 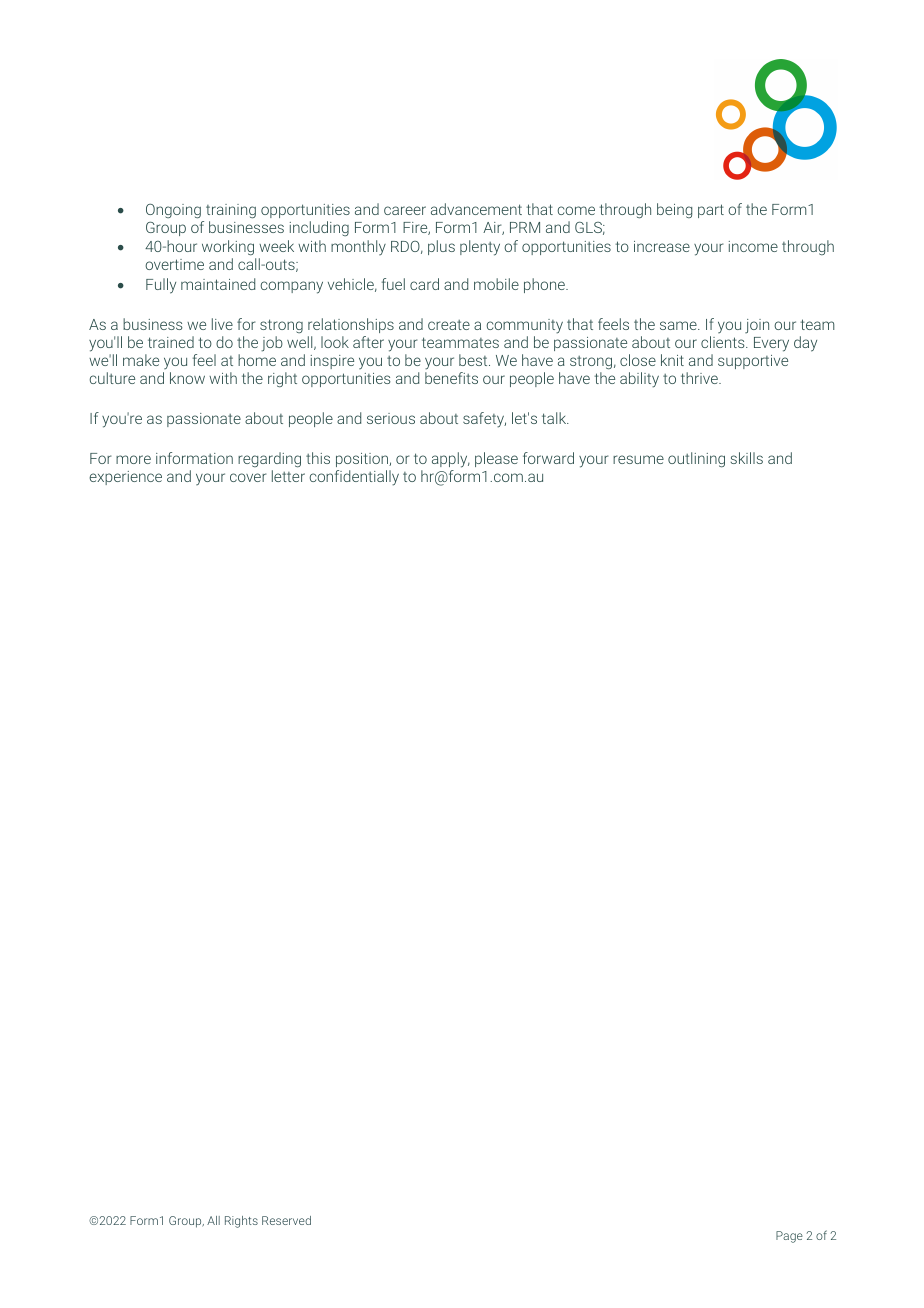 I want to click on cover, so click(x=248, y=477).
